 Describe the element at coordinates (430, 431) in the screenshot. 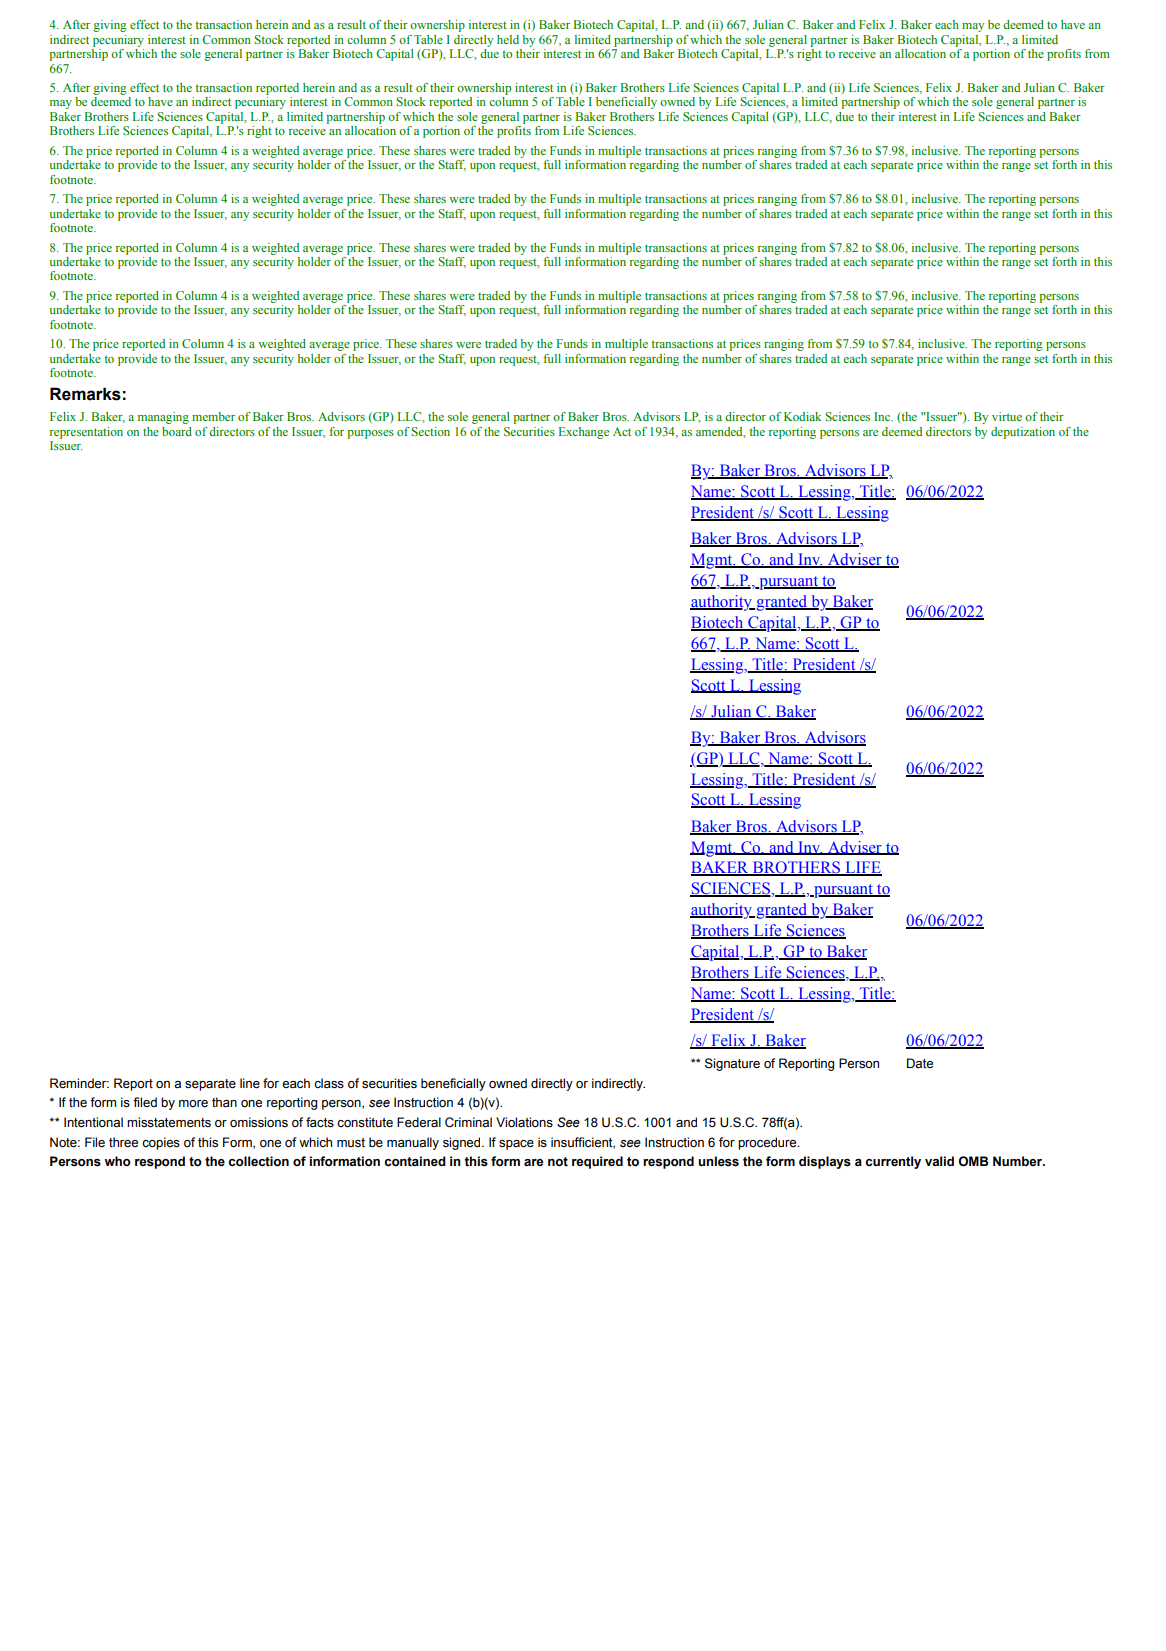

I see `Section` at that location.
